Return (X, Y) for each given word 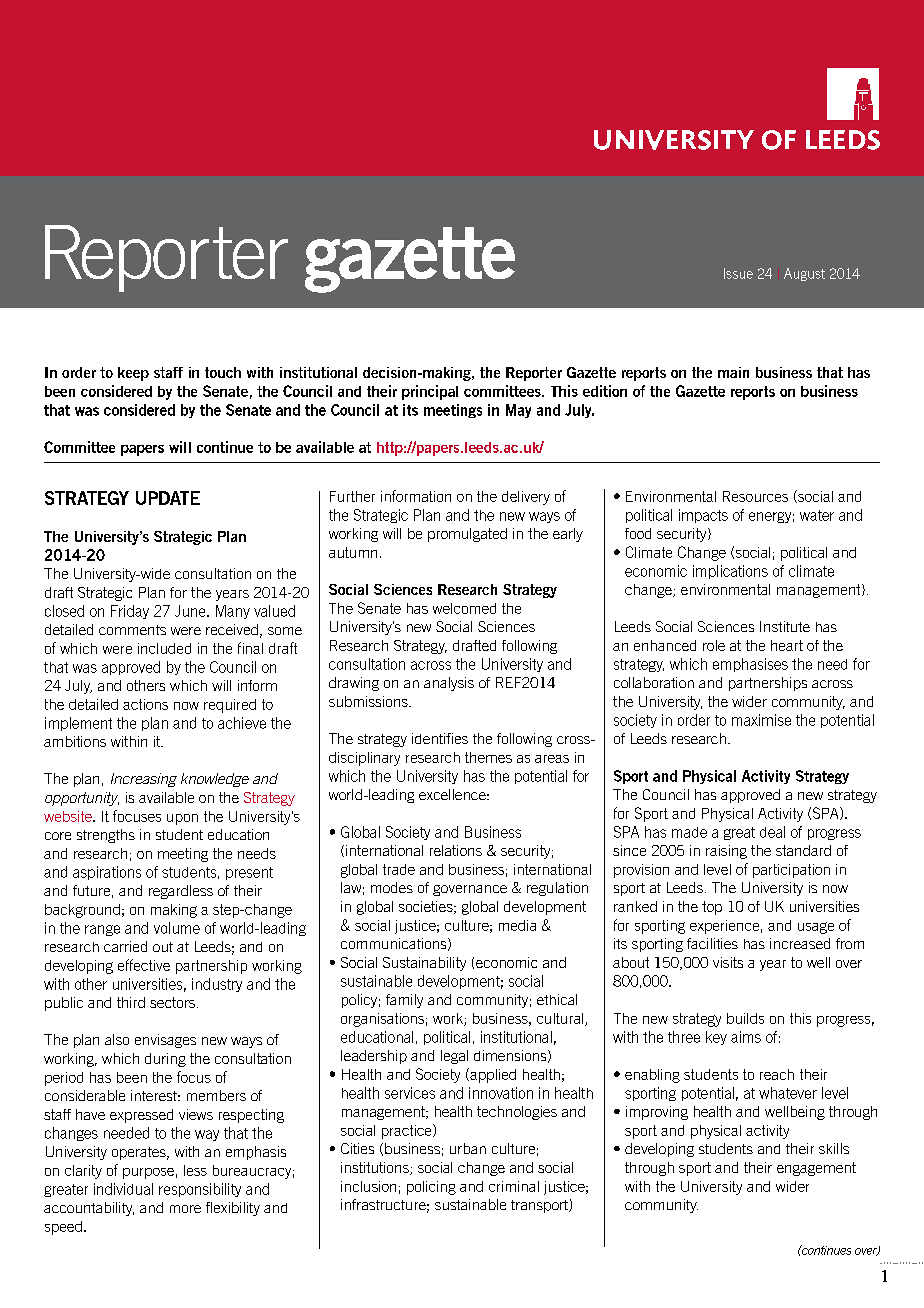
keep (133, 374)
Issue (738, 273)
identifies (440, 738)
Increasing (144, 780)
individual (123, 1189)
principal (430, 392)
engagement (816, 1169)
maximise (761, 720)
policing (431, 1188)
